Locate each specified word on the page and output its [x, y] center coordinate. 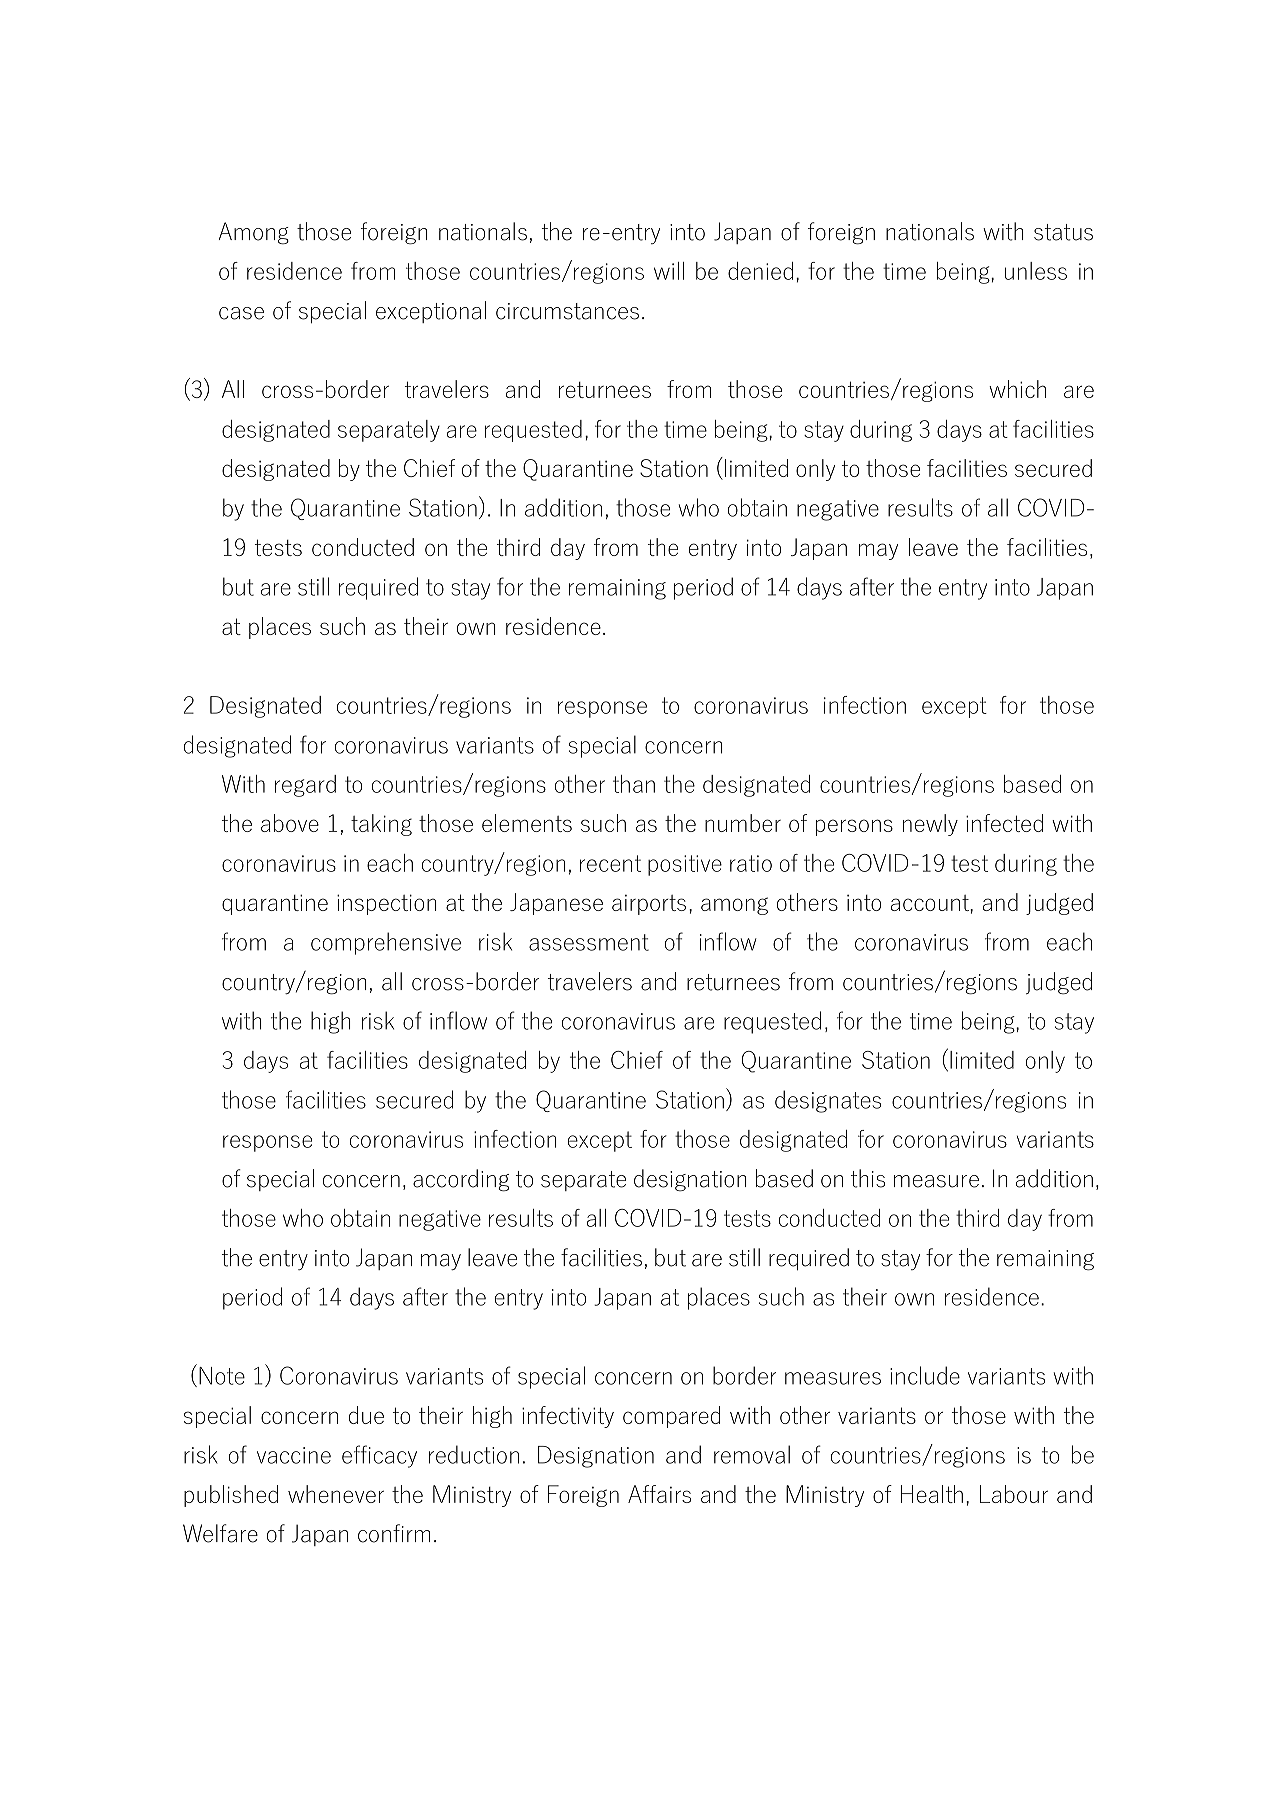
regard [305, 786]
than [634, 784]
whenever [336, 1494]
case [241, 313]
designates [828, 1101]
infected [1004, 823]
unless [1036, 271]
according [461, 1180]
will [669, 271]
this [868, 1178]
